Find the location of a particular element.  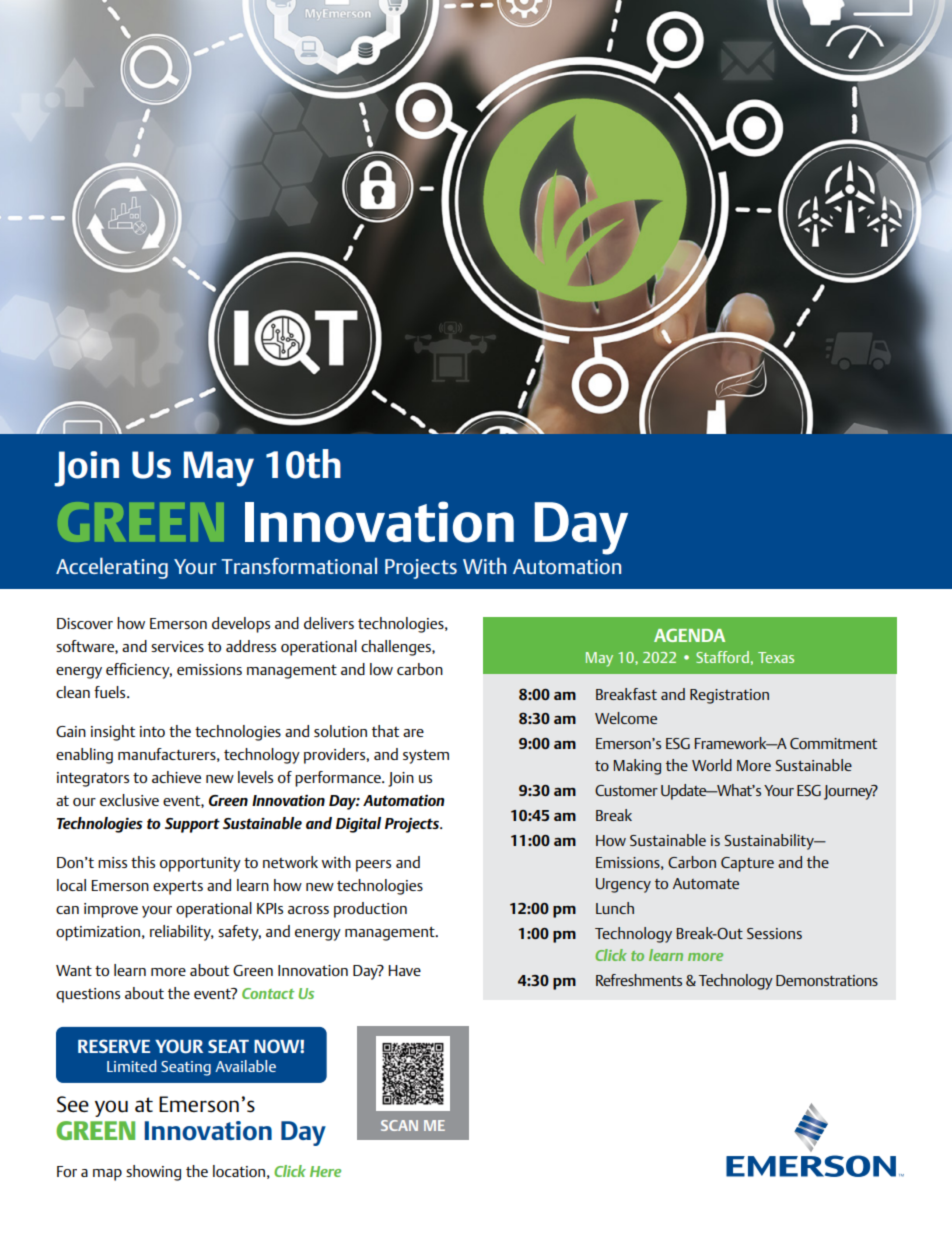

system is located at coordinates (426, 757).
